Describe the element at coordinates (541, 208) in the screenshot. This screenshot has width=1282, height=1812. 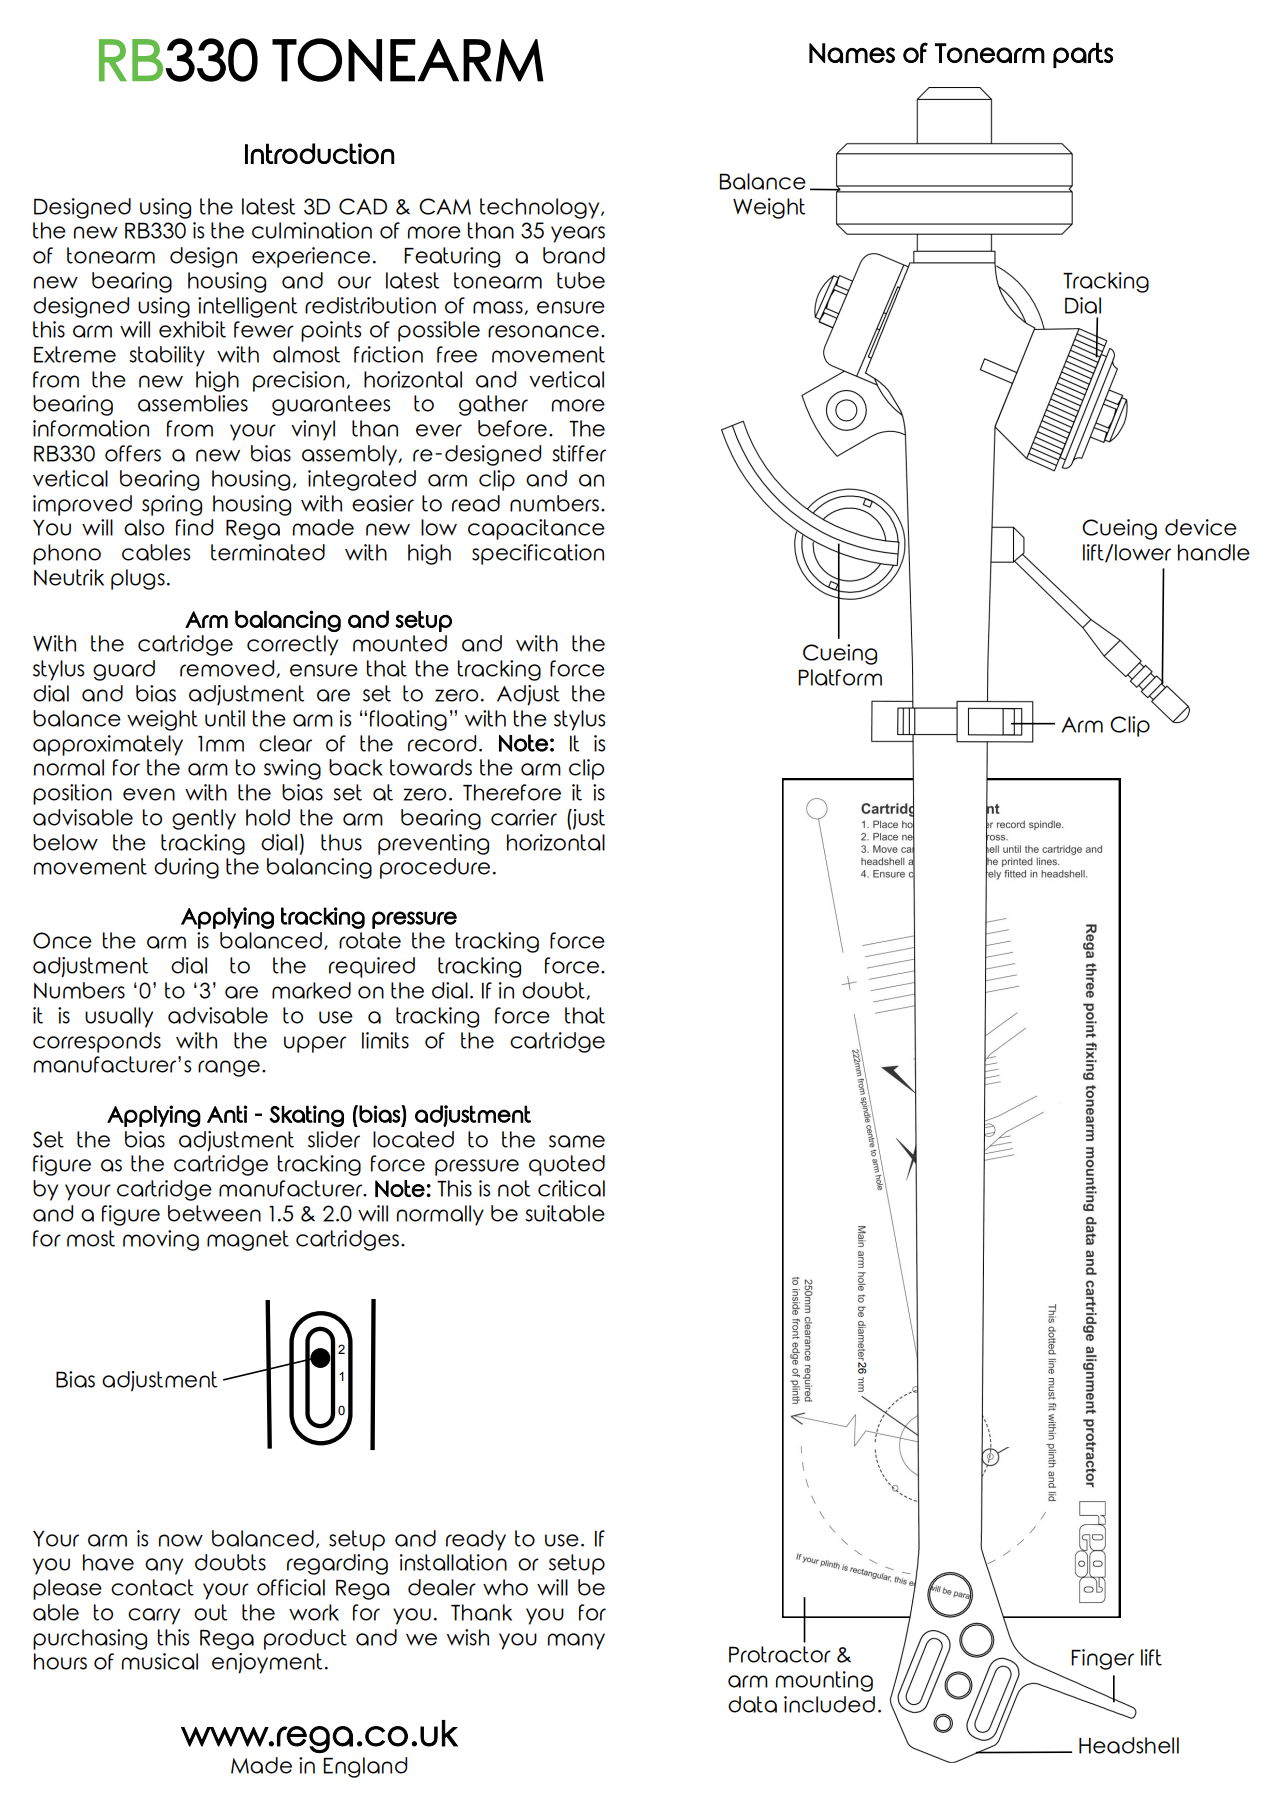
I see `technology` at that location.
